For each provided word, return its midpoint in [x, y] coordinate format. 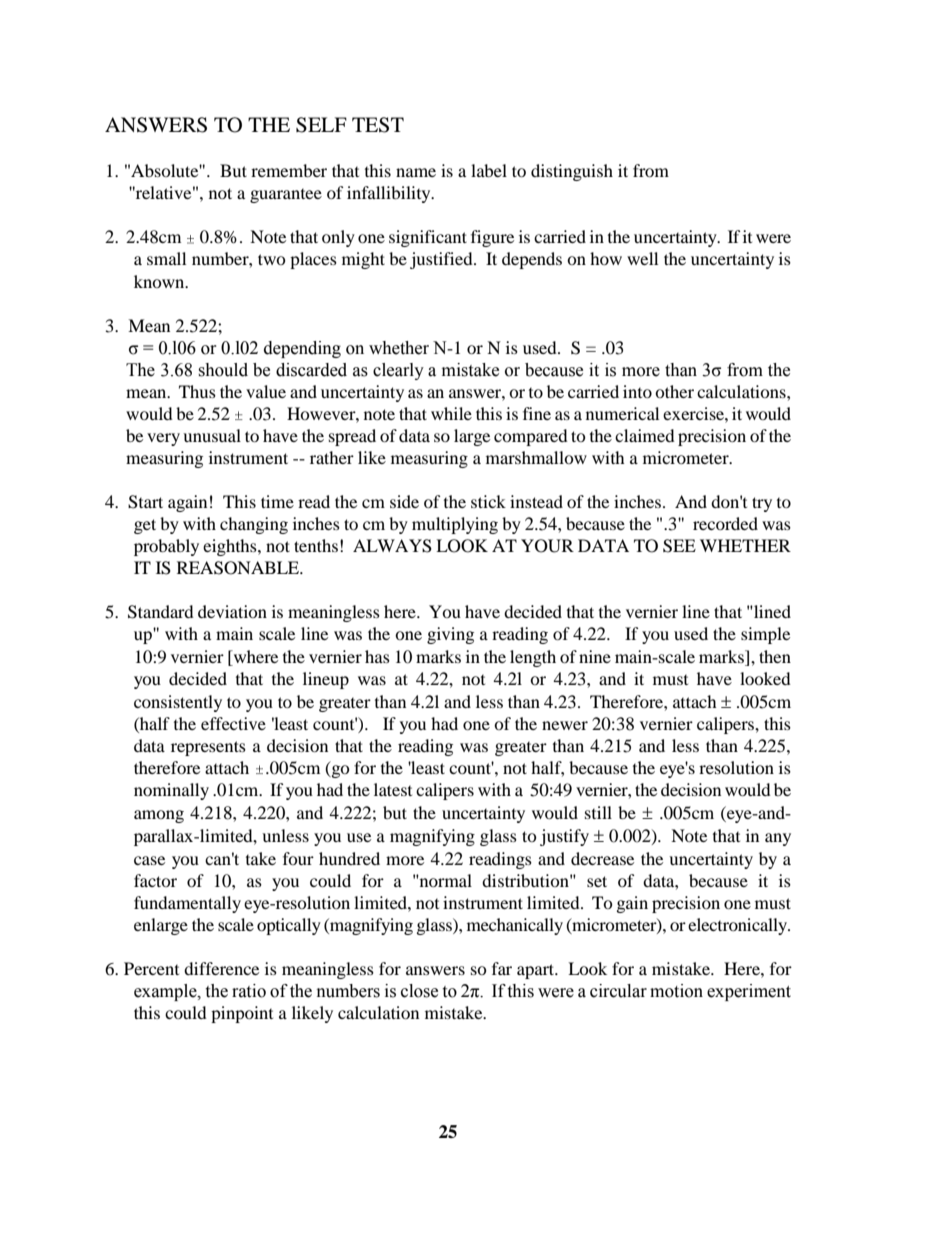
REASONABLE [239, 568]
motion [676, 991]
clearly [398, 371]
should [223, 370]
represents [208, 748]
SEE [679, 546]
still [598, 812]
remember [289, 170]
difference [221, 968]
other [674, 391]
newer [565, 725]
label [489, 170]
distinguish [572, 172]
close [419, 991]
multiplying [455, 525]
